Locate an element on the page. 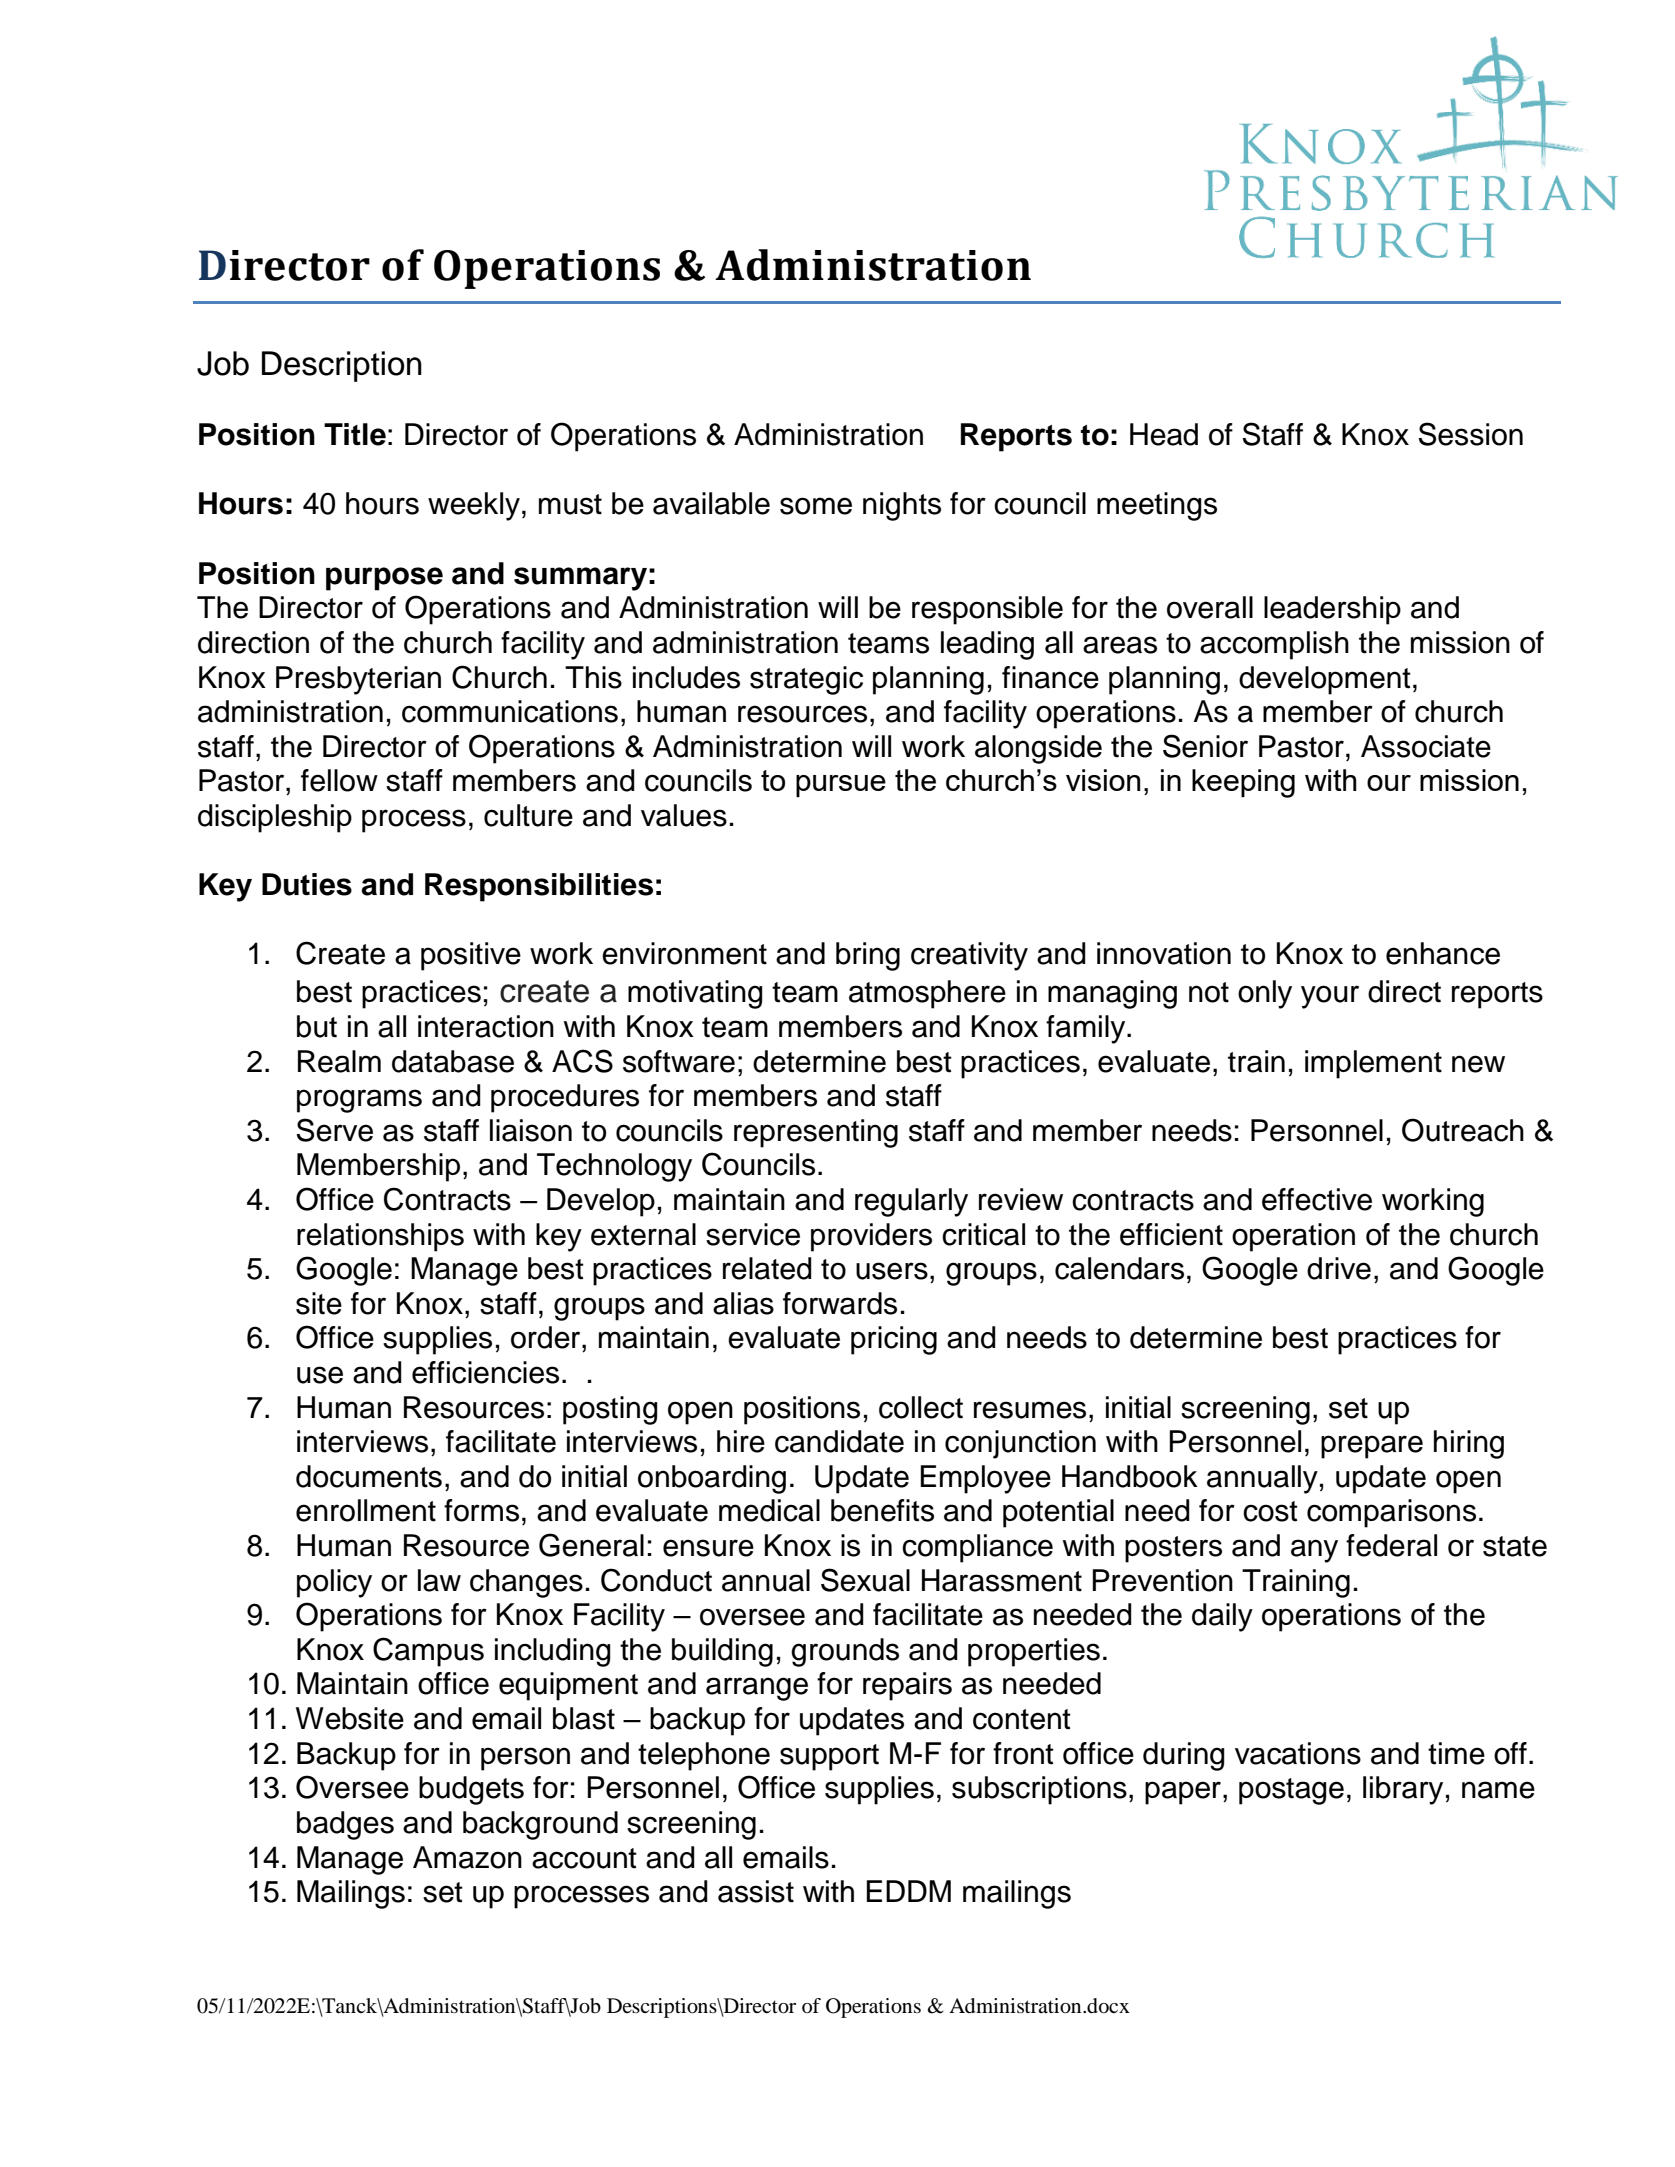 This page has height=2167, width=1675. library is located at coordinates (1403, 1790).
